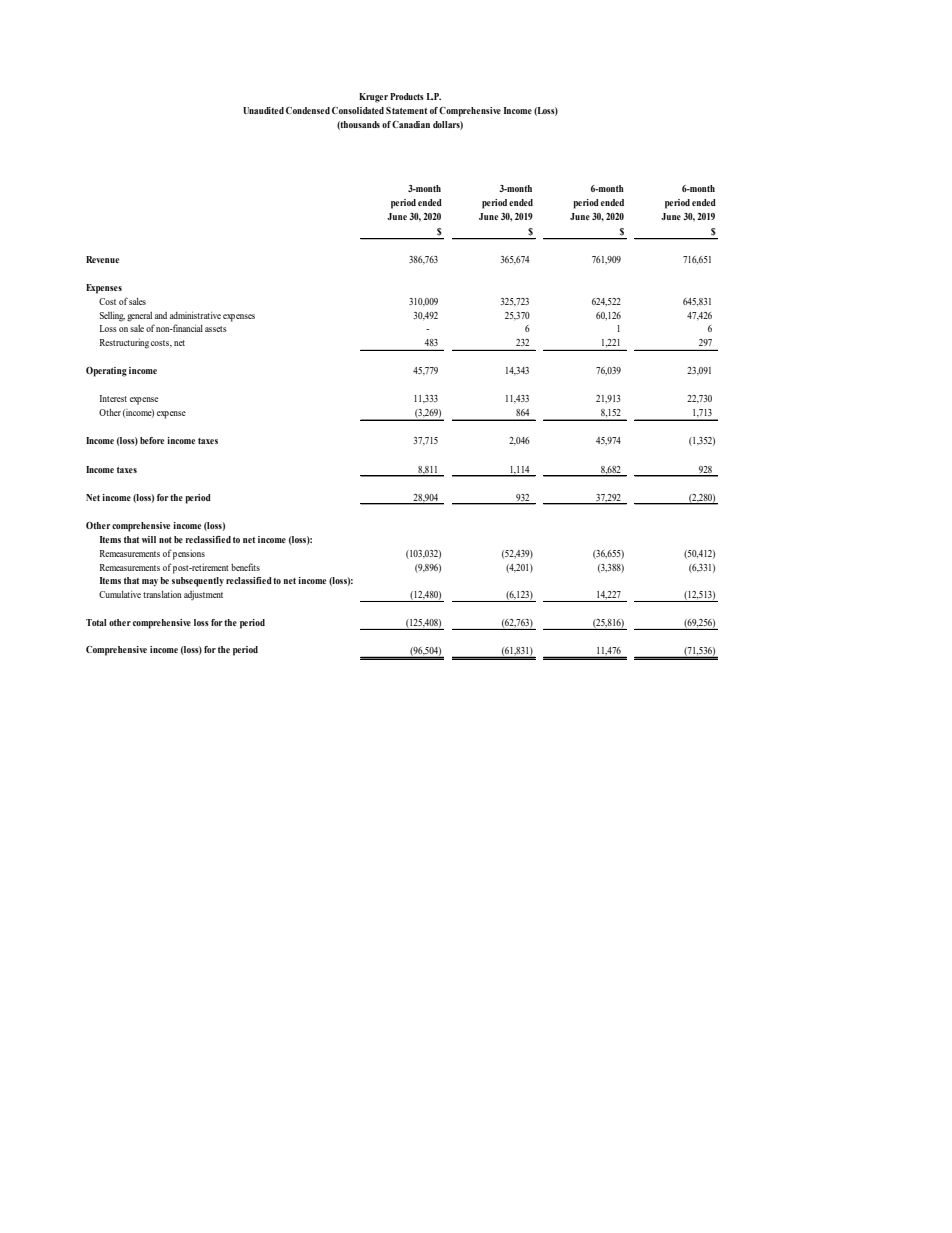  Describe the element at coordinates (358, 110) in the screenshot. I see `Consolidated` at that location.
